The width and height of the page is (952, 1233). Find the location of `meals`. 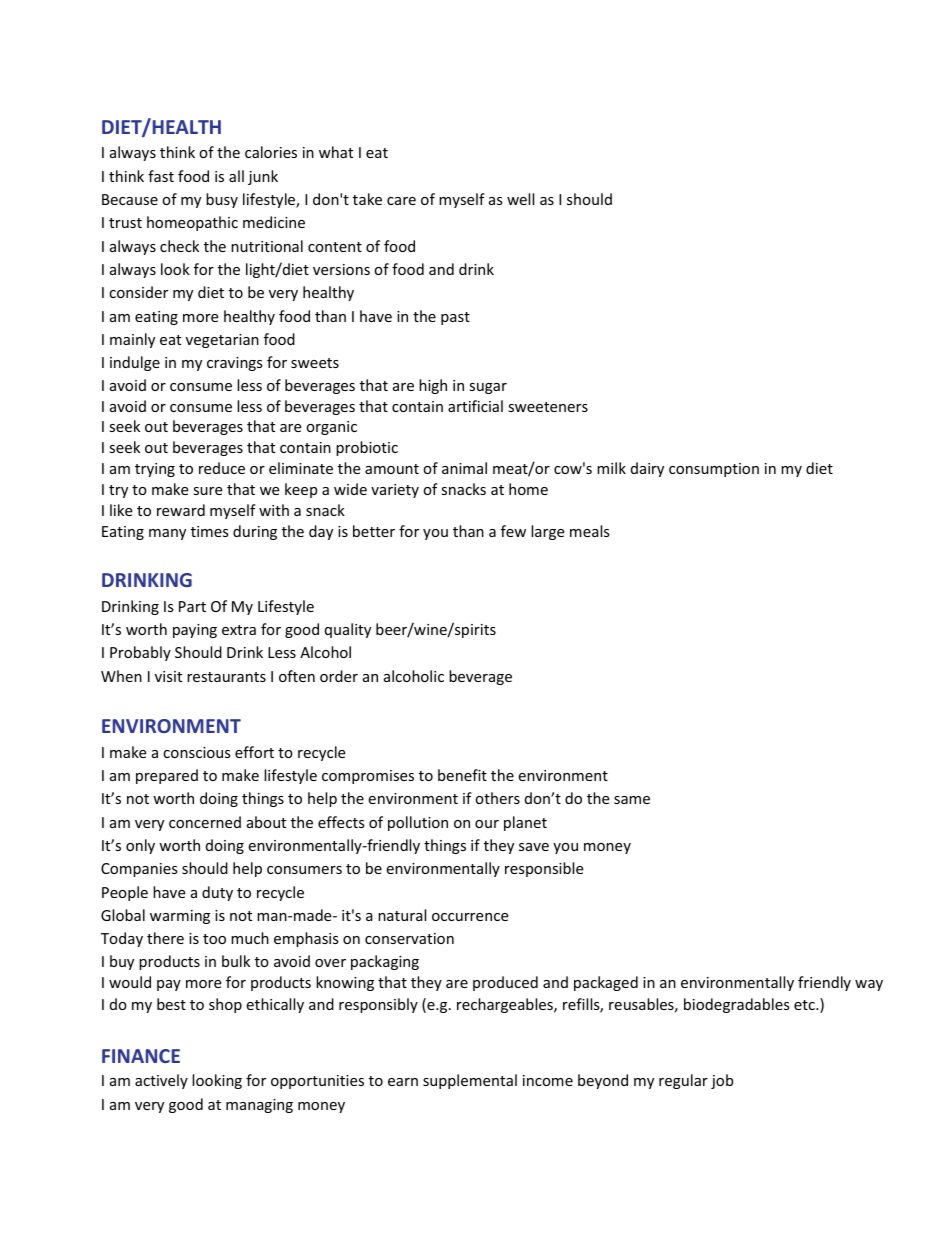

meals is located at coordinates (590, 531).
